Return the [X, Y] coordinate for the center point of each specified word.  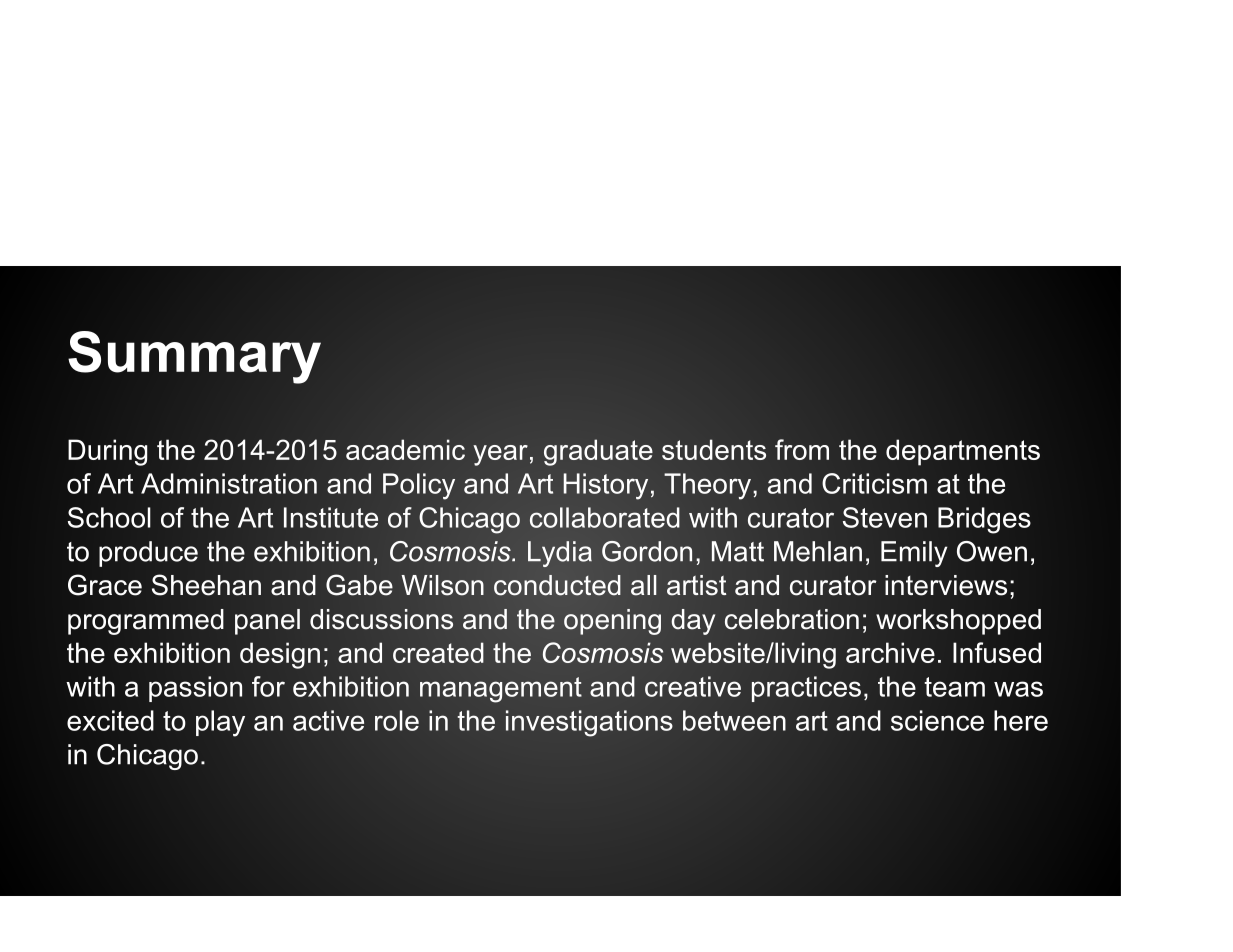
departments [963, 452]
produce [148, 554]
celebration [792, 619]
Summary [194, 357]
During [108, 452]
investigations [589, 723]
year [500, 455]
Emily [914, 554]
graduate [598, 452]
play [220, 723]
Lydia [560, 554]
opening [612, 622]
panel [267, 622]
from [802, 449]
